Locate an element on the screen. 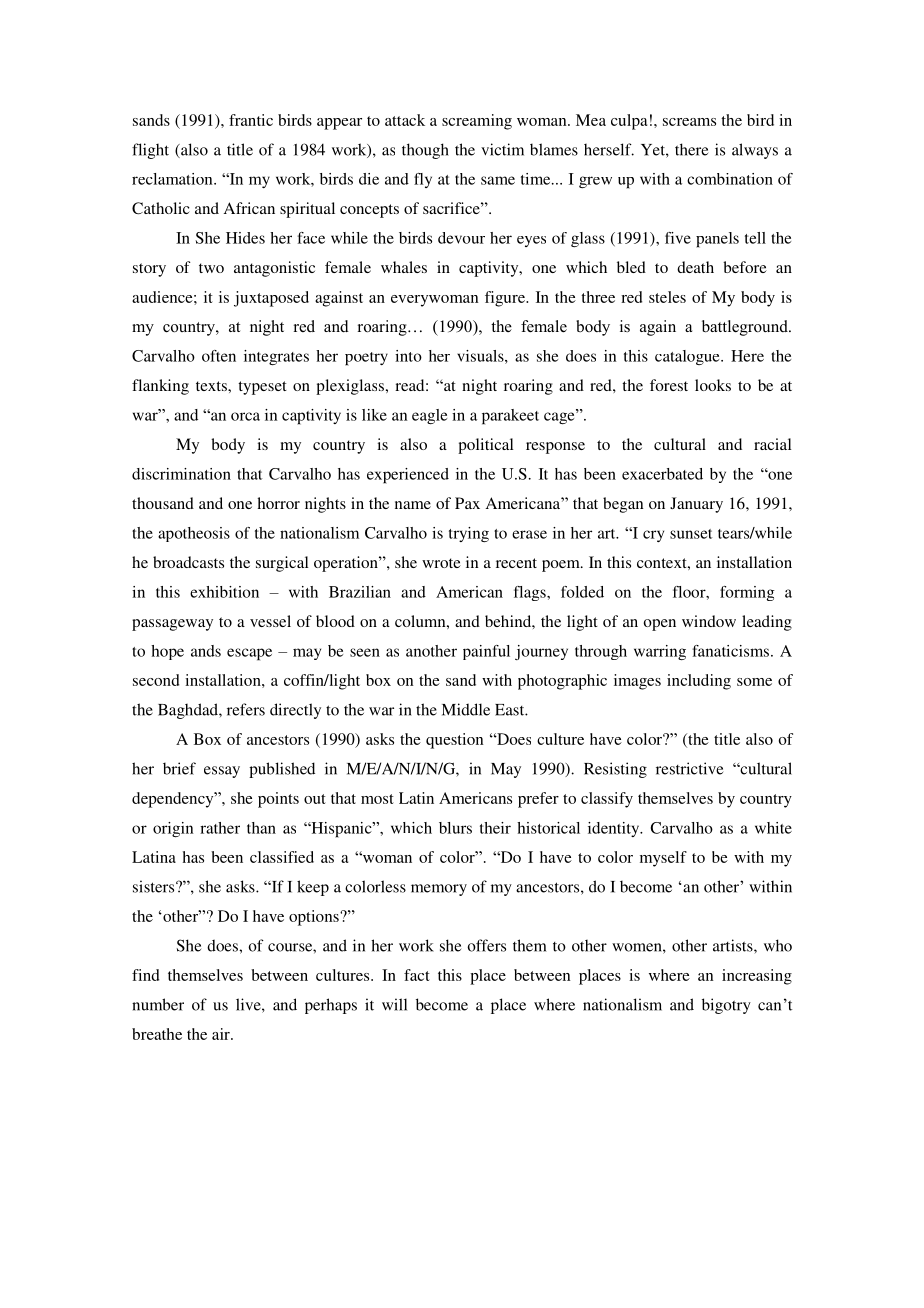 This screenshot has height=1308, width=924. Middle is located at coordinates (466, 709).
